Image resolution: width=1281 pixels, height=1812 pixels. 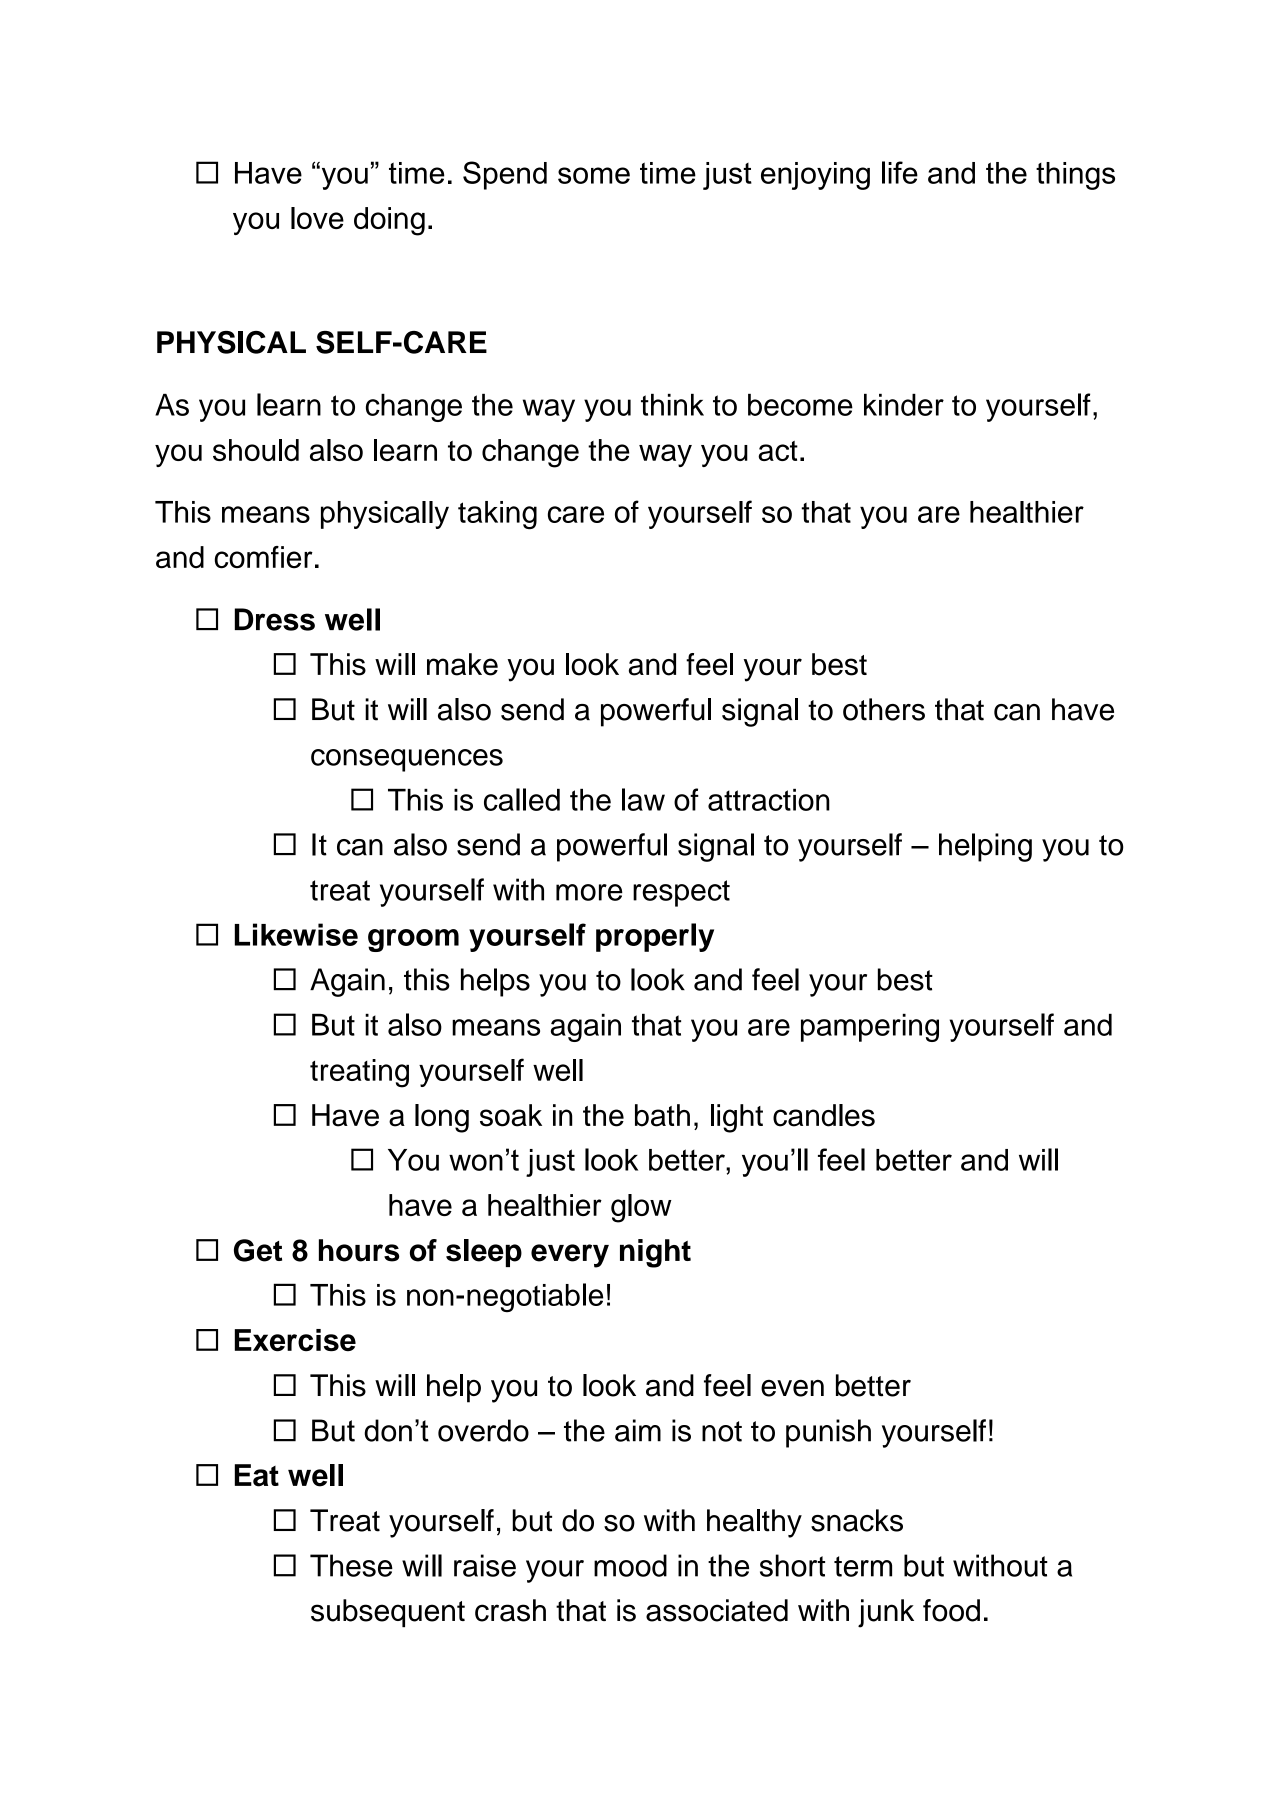 What do you see at coordinates (296, 934) in the screenshot?
I see `Likewise` at bounding box center [296, 934].
